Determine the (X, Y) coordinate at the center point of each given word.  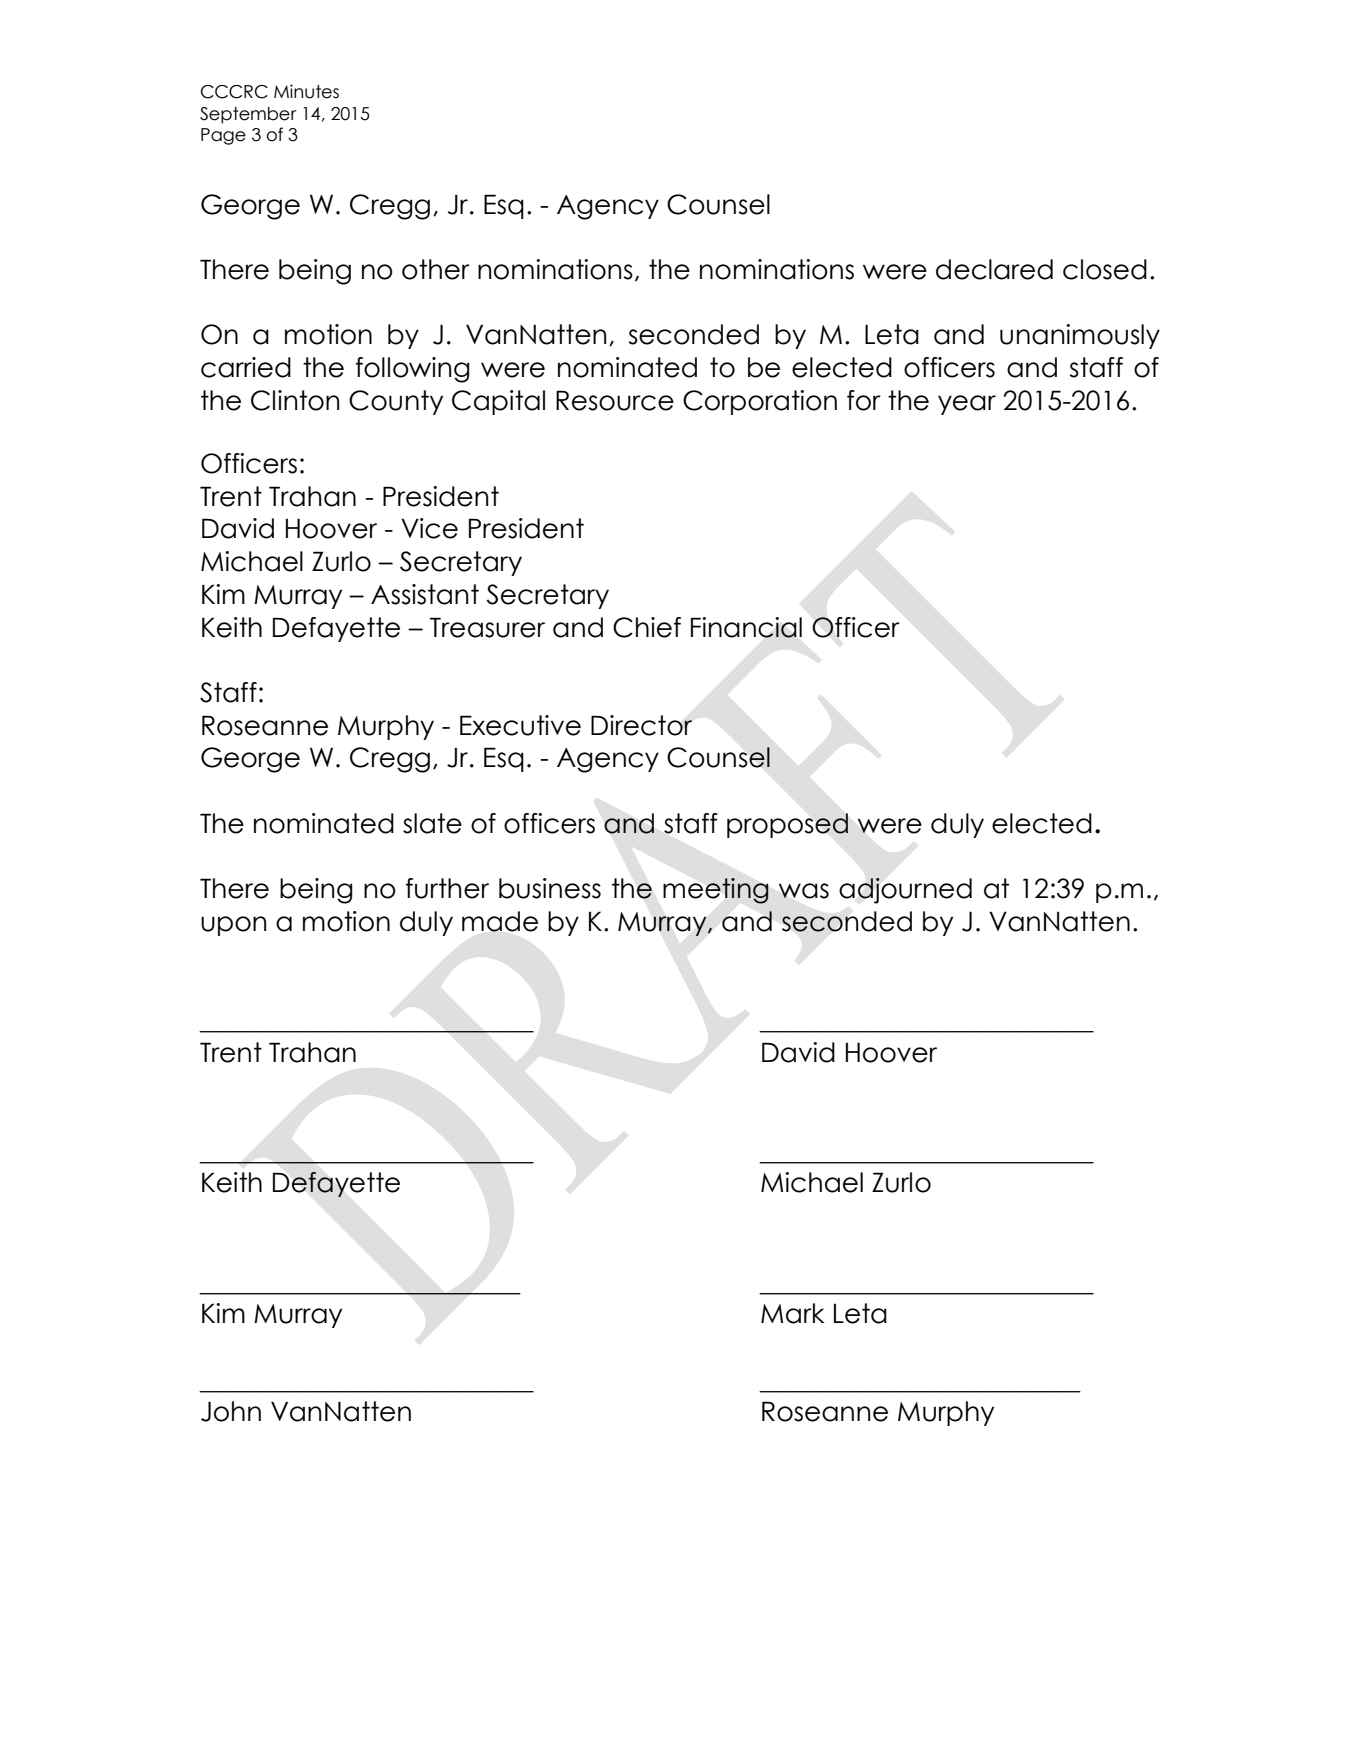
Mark (793, 1313)
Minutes (306, 91)
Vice (429, 528)
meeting (716, 891)
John (231, 1411)
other (436, 269)
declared (994, 269)
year (967, 405)
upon (233, 926)
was (804, 891)
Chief (647, 627)
